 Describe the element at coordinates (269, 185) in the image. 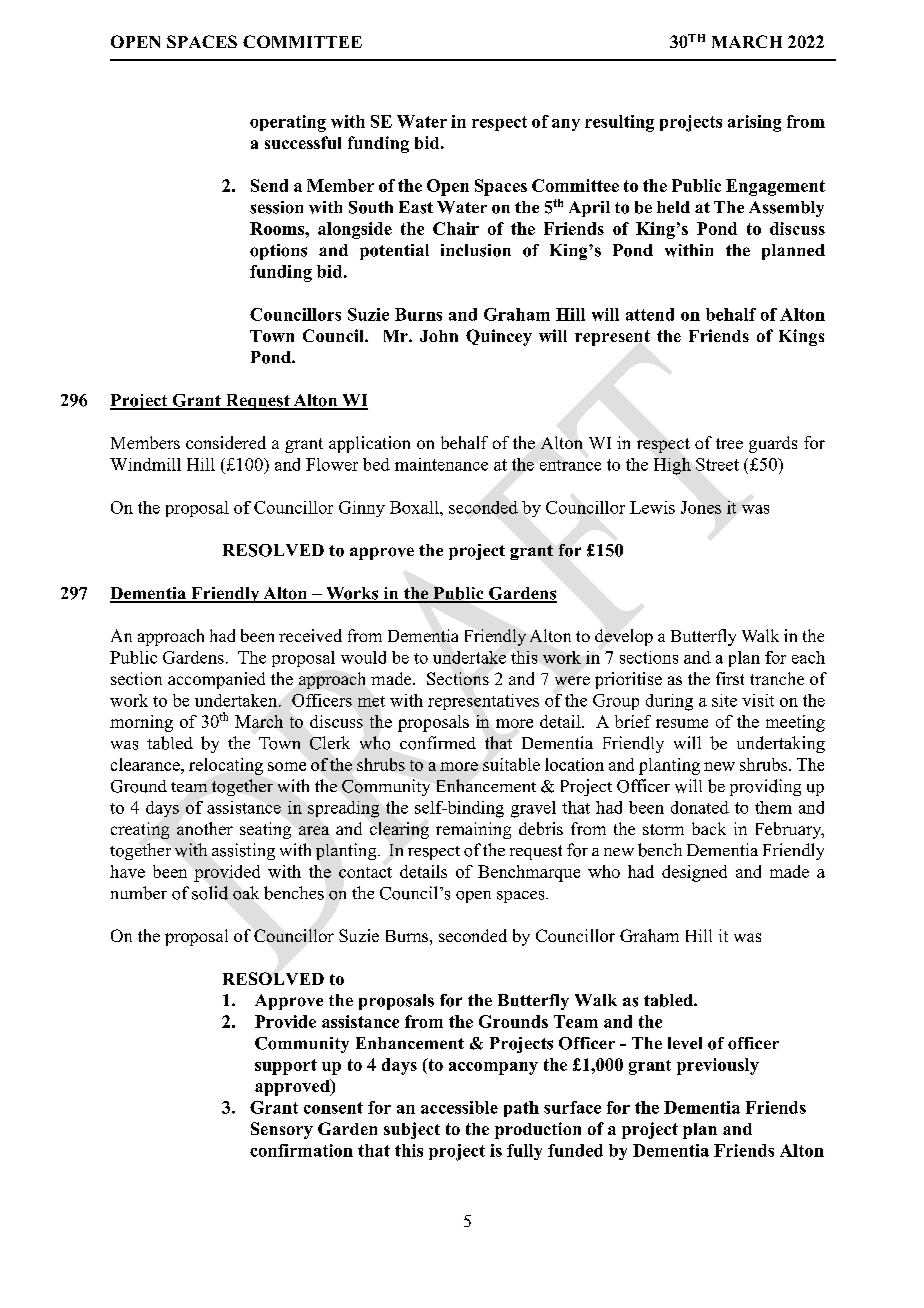

I see `Send` at that location.
